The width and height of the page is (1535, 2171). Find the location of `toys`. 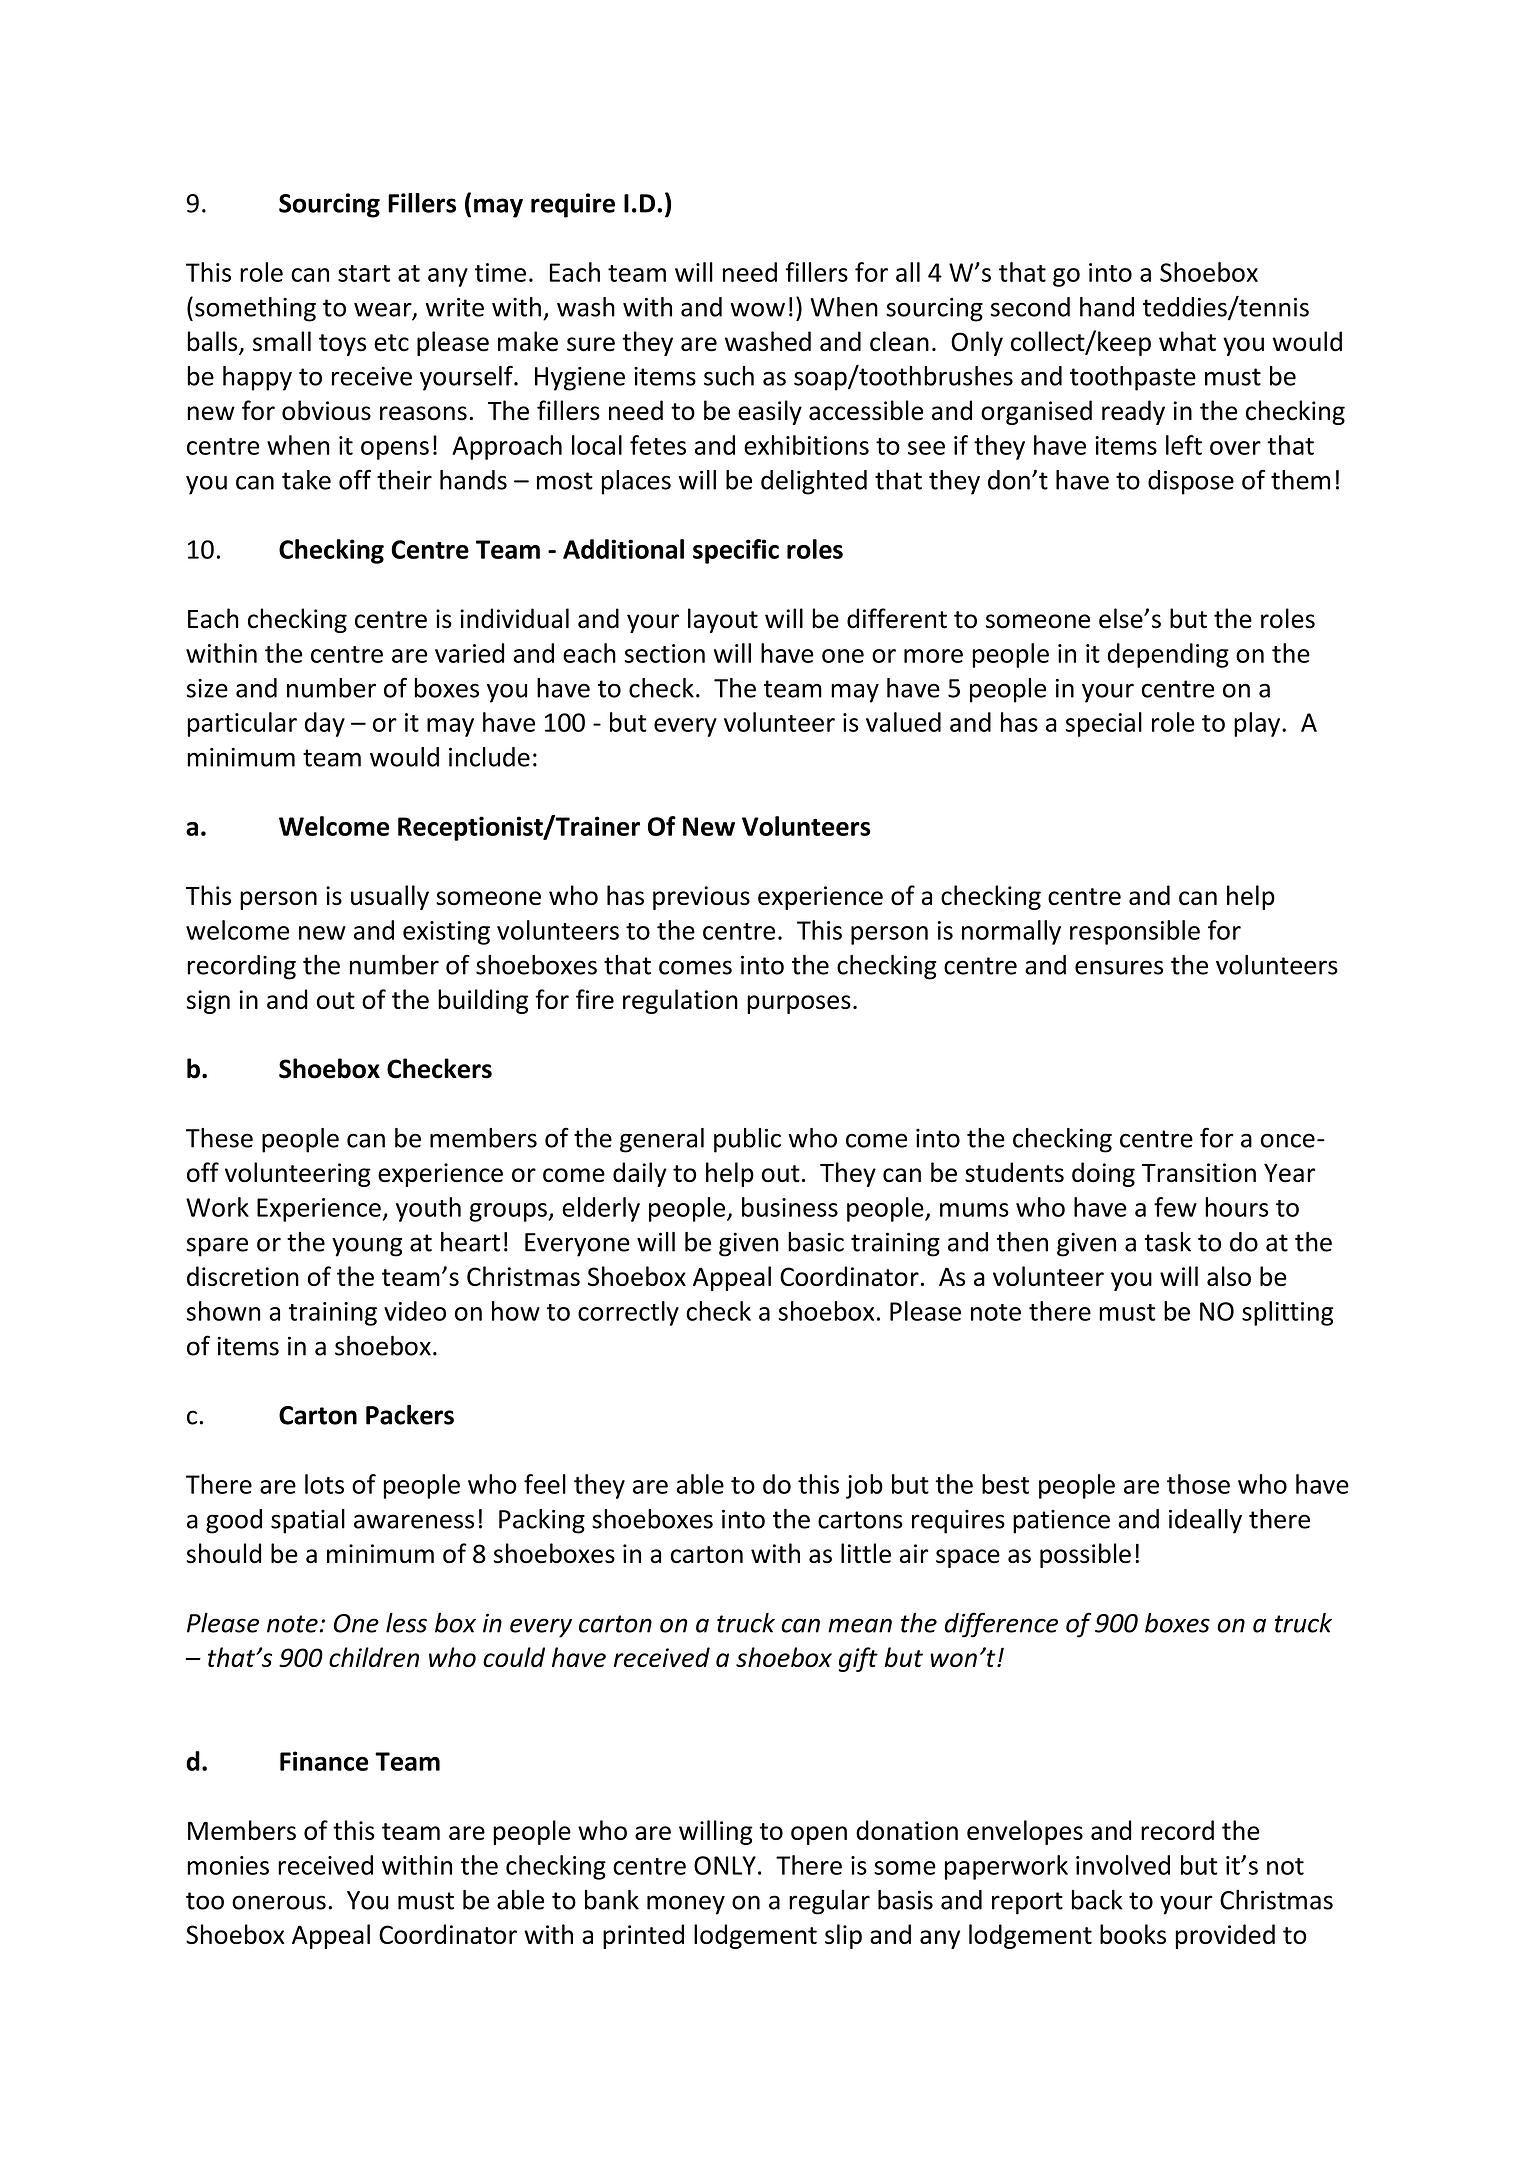

toys is located at coordinates (342, 345).
